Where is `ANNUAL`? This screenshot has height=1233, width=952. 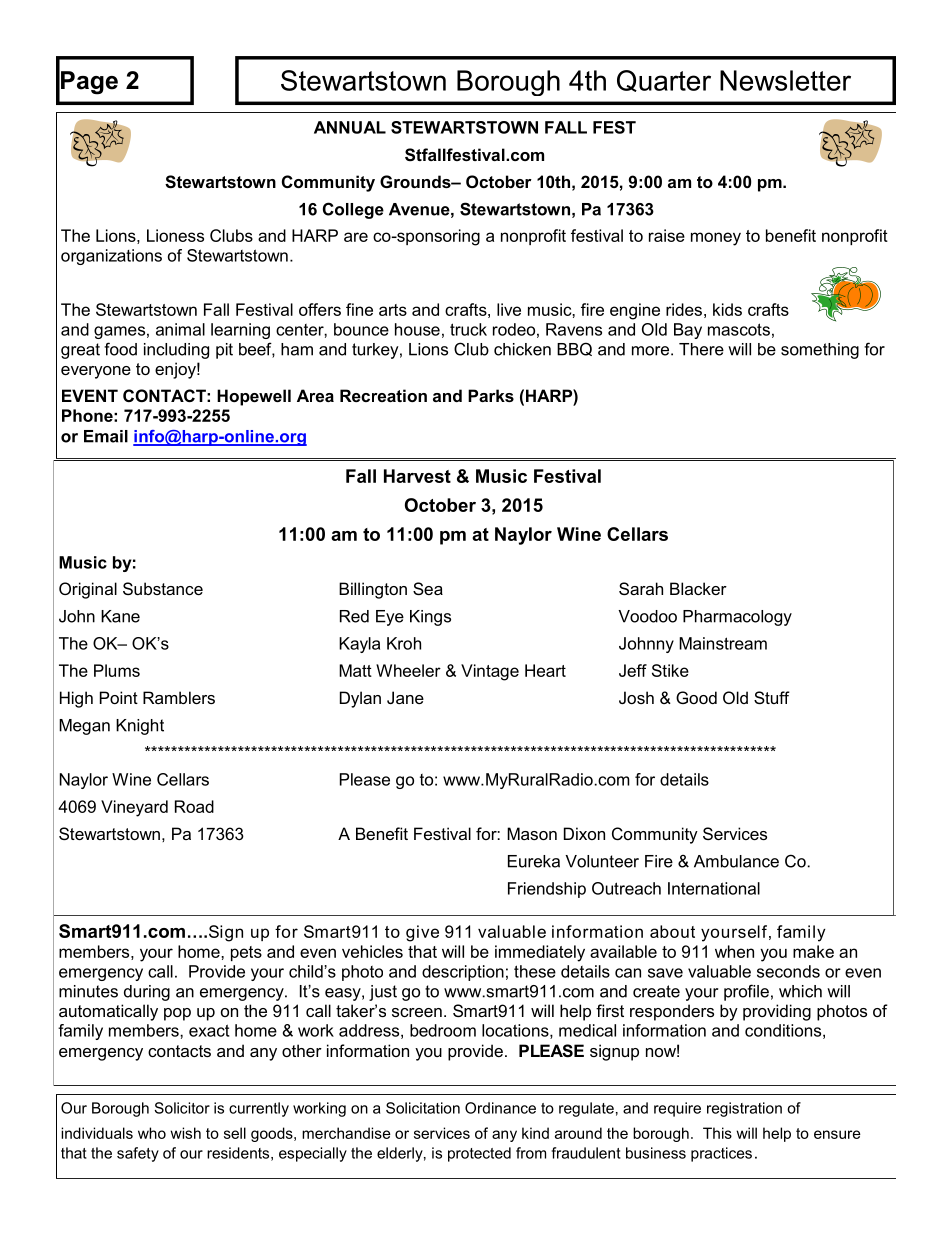
ANNUAL is located at coordinates (350, 127).
